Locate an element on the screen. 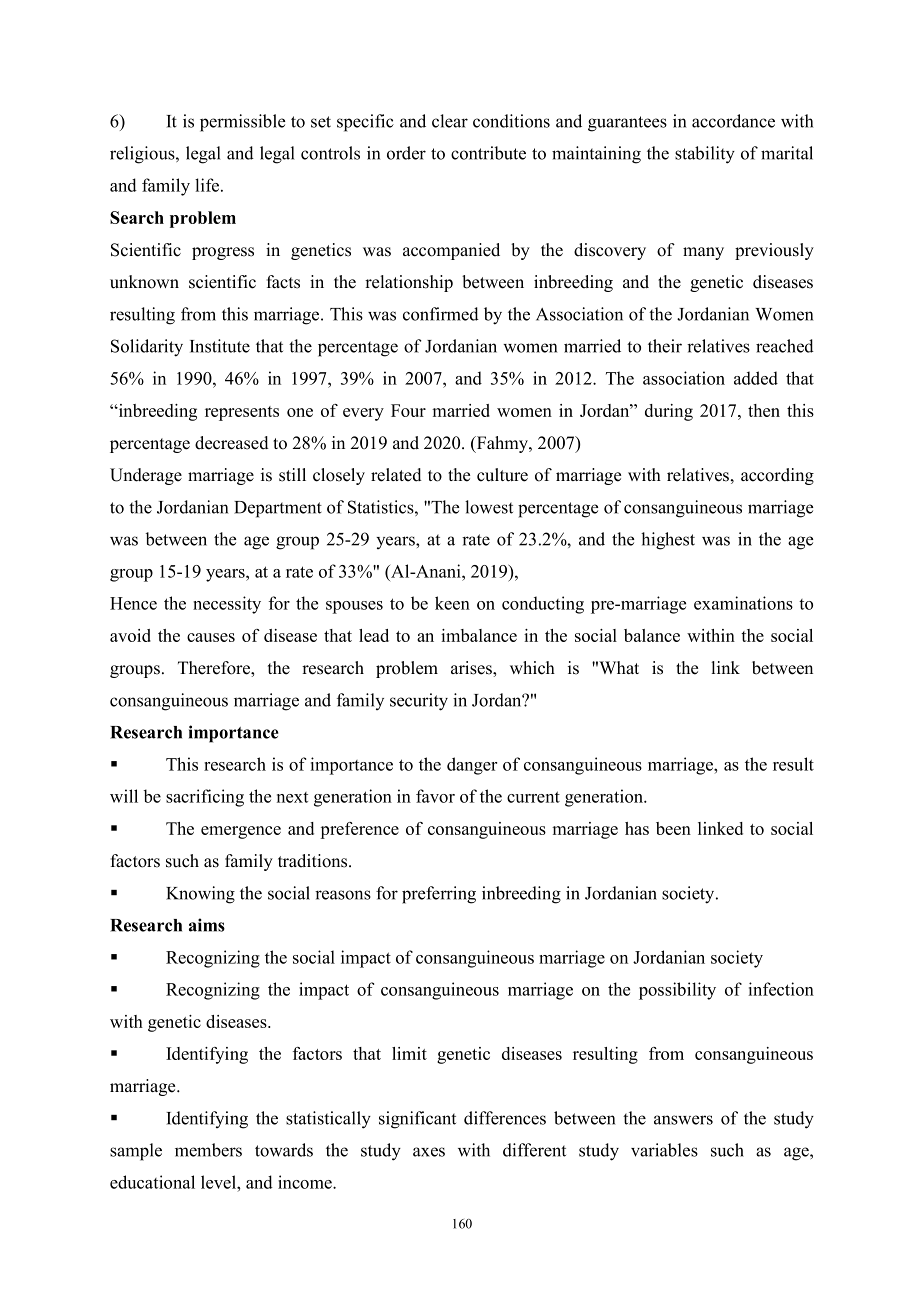  stability is located at coordinates (705, 155).
